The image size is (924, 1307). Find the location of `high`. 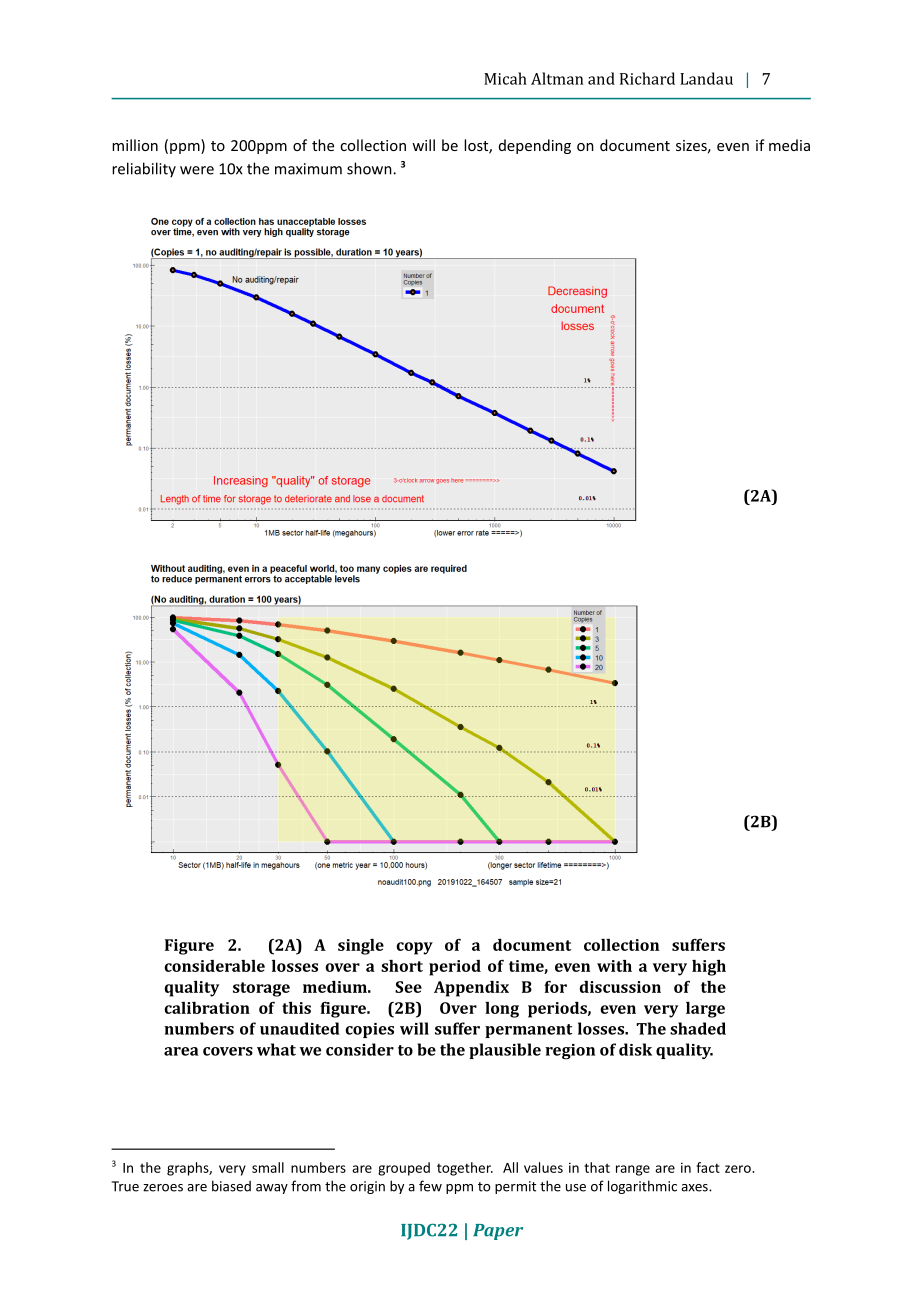

high is located at coordinates (709, 968).
